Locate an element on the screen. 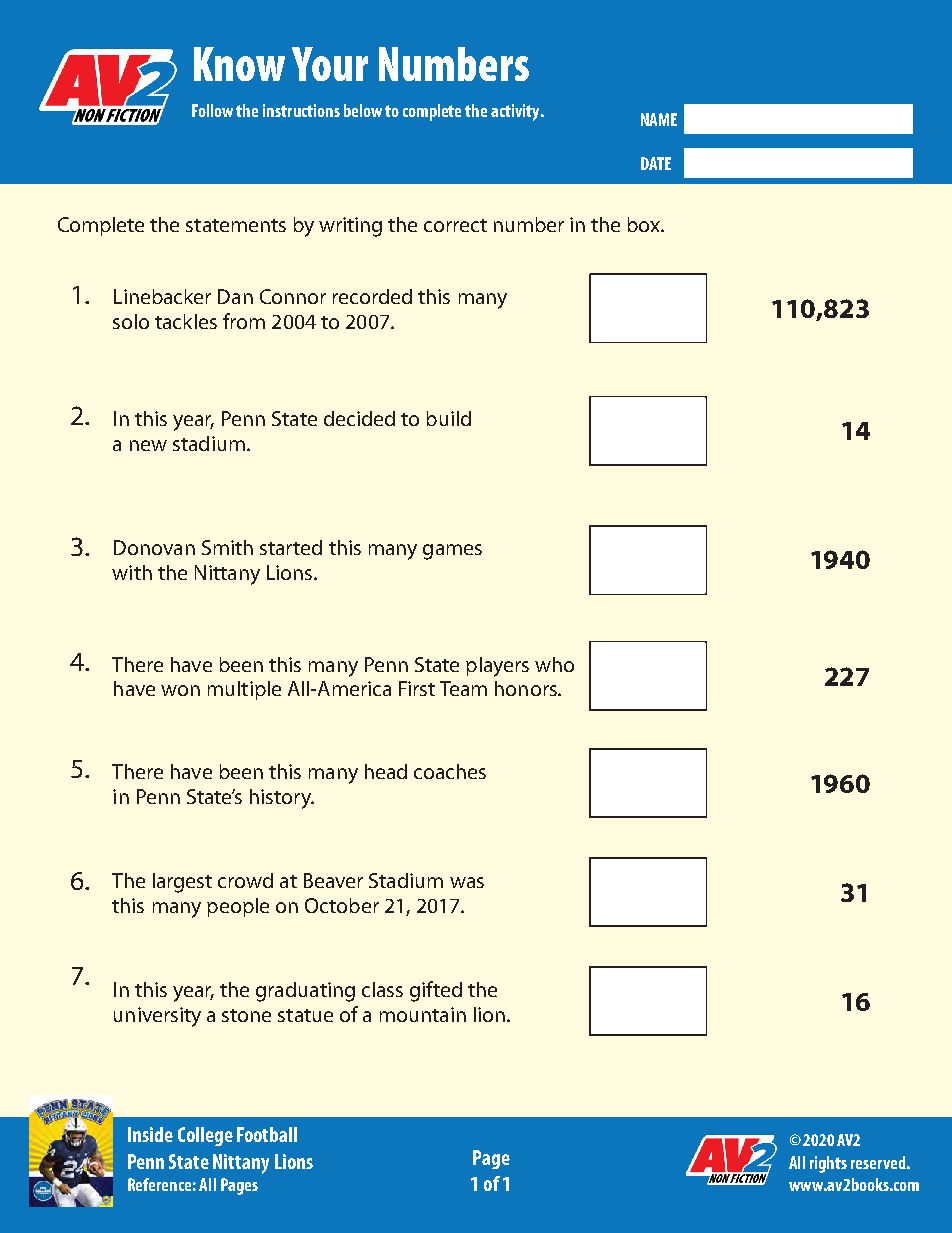 This screenshot has height=1233, width=952. players is located at coordinates (497, 667).
